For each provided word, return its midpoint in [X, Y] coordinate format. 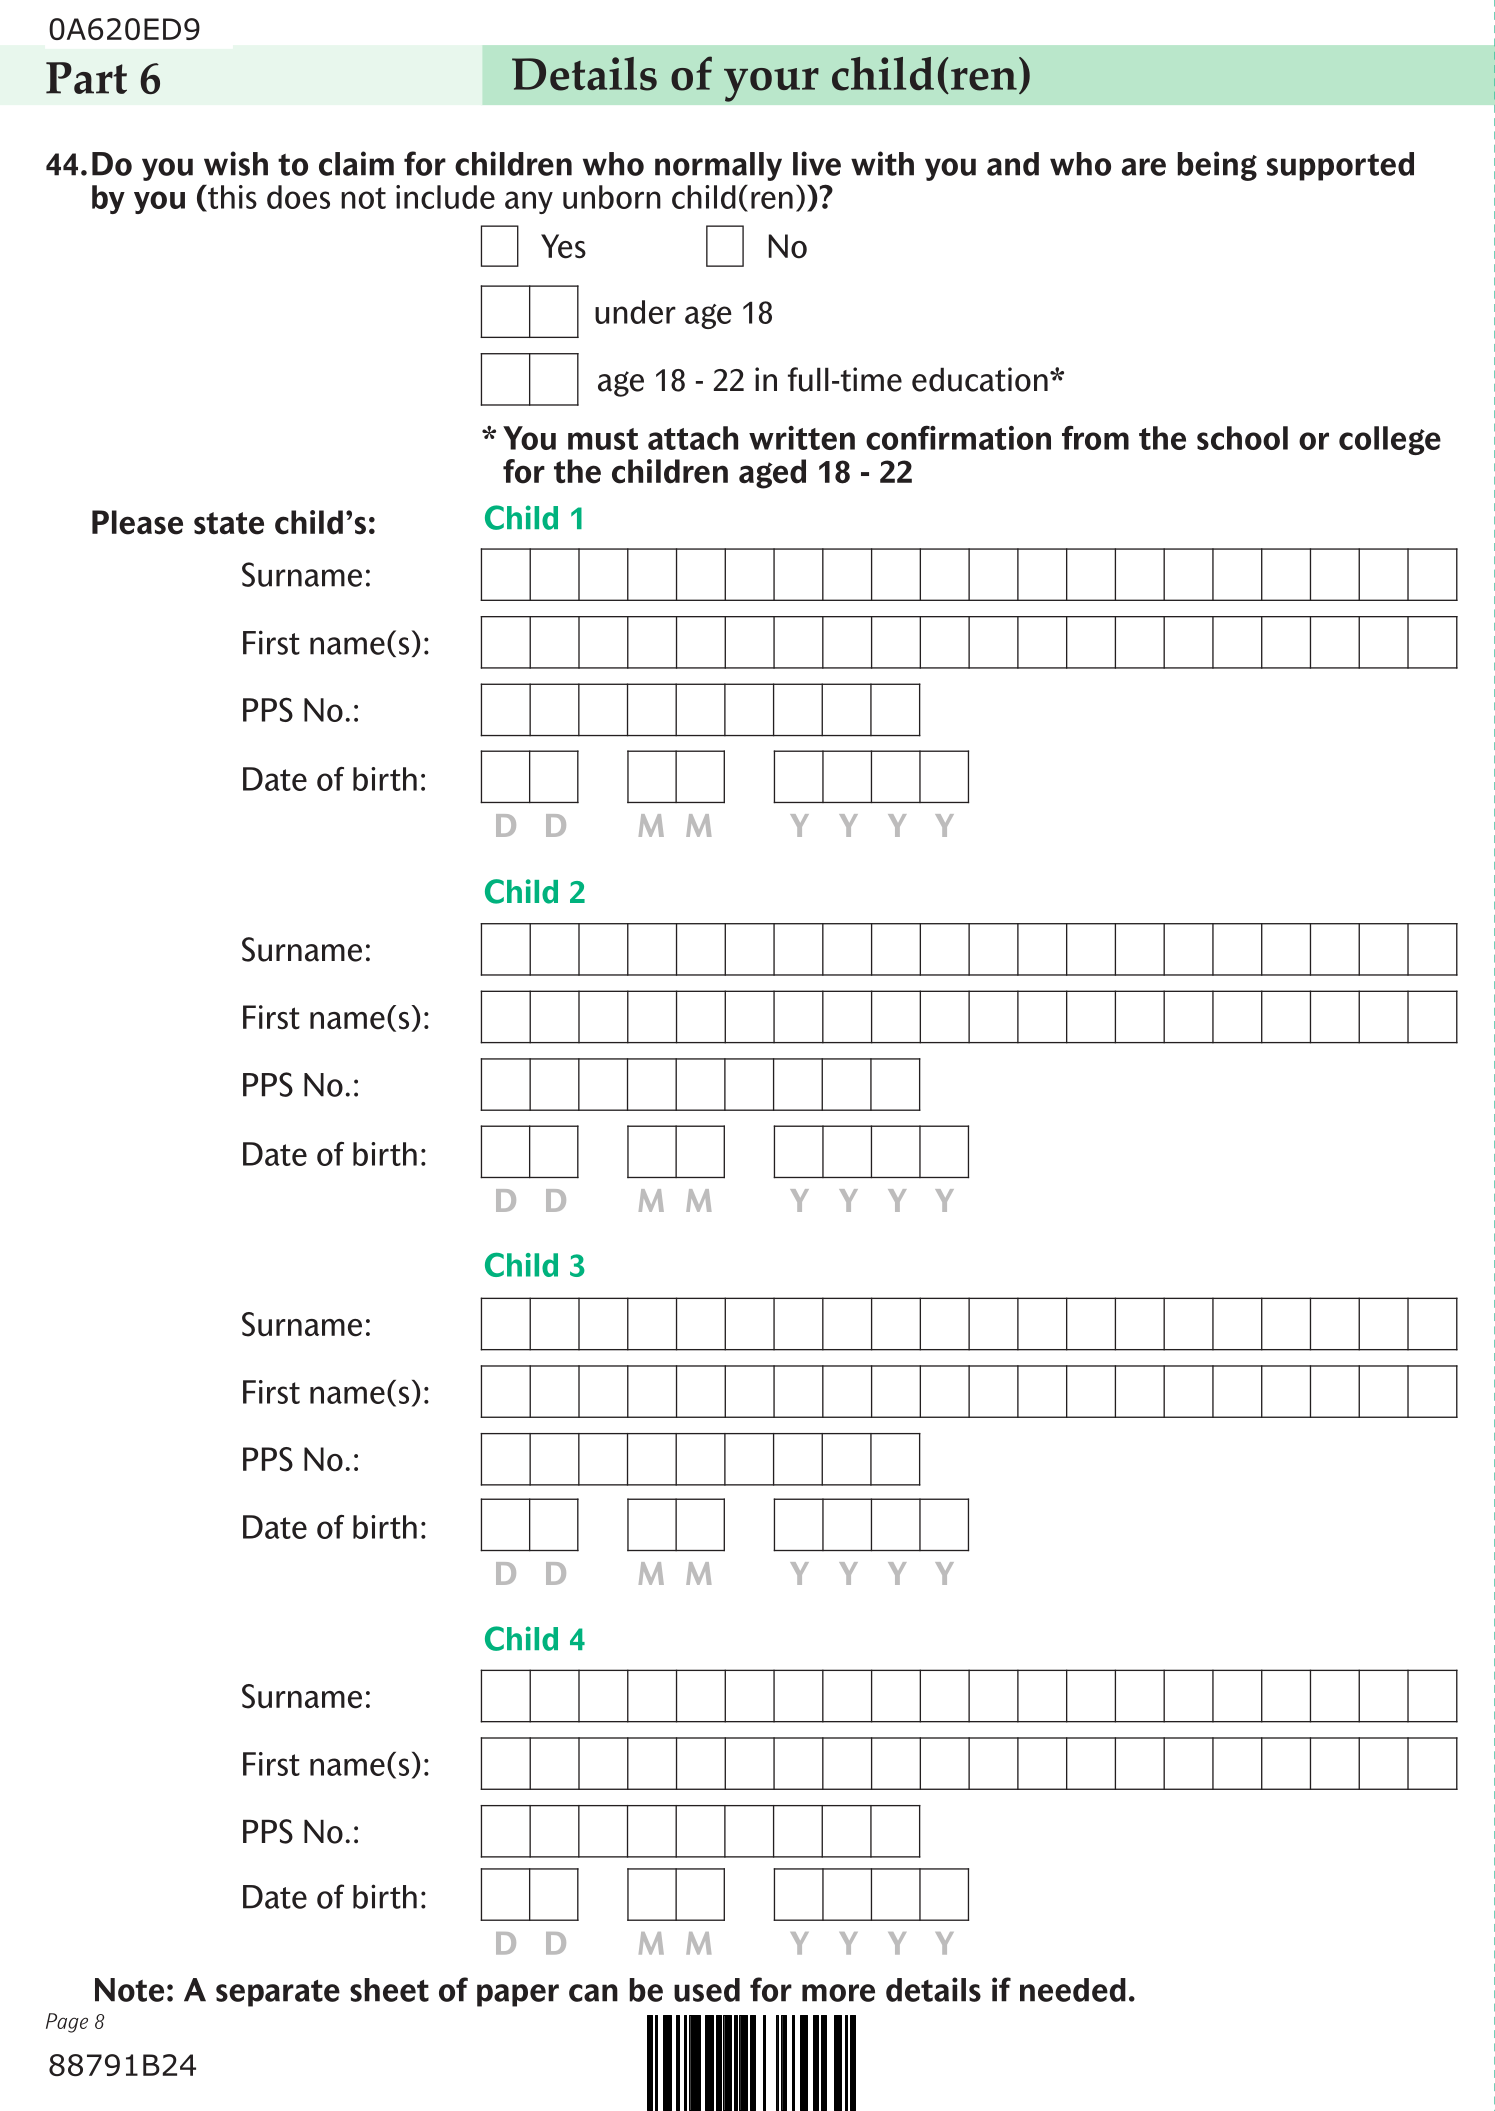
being [1217, 166]
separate [278, 1993]
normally [718, 166]
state [229, 523]
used [707, 1990]
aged [772, 474]
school [1242, 438]
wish [236, 163]
